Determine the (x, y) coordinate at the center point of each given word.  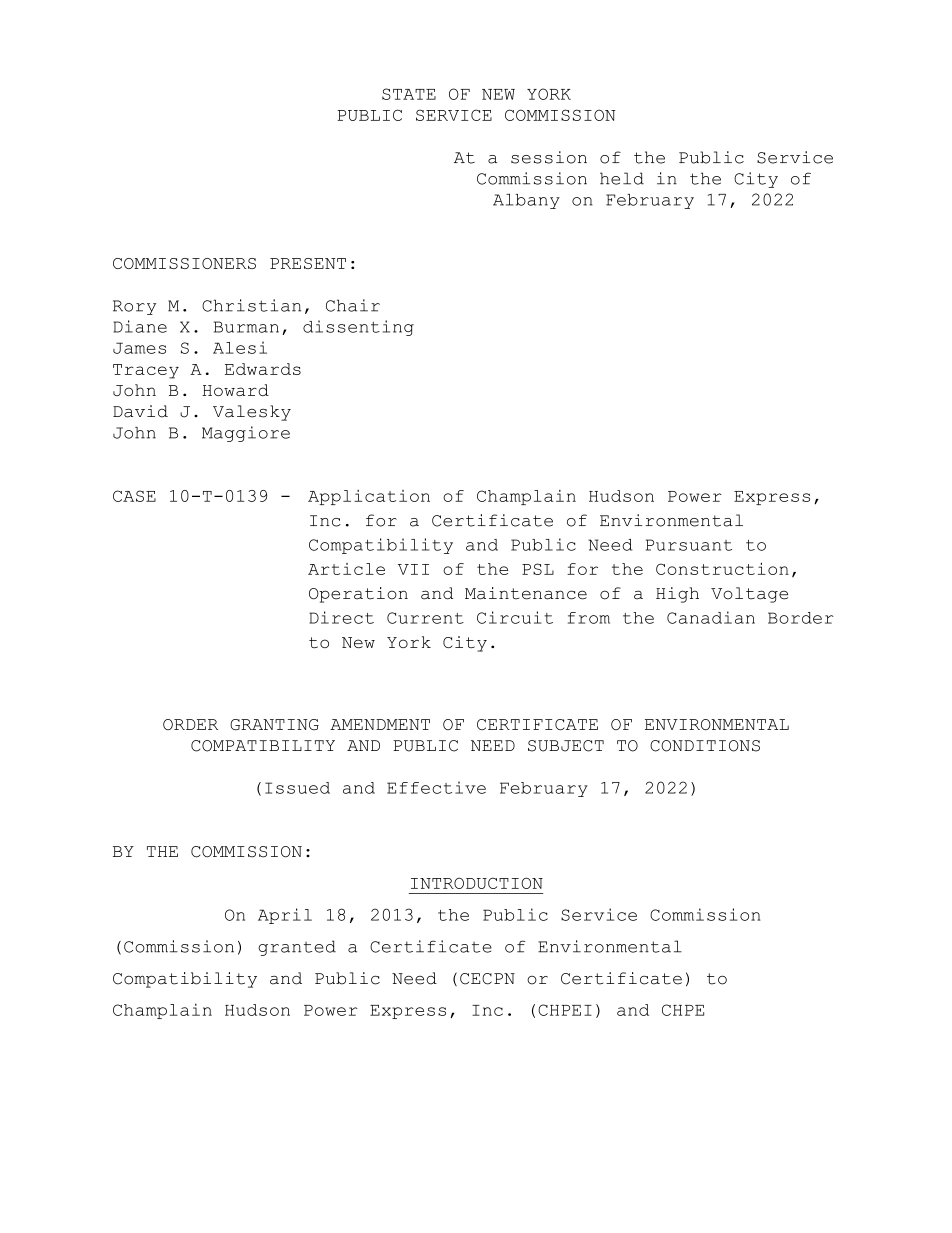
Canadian (711, 617)
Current (425, 618)
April (285, 916)
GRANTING (274, 724)
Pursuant (689, 545)
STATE (409, 94)
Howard (235, 390)
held (622, 178)
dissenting (358, 328)
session (549, 157)
